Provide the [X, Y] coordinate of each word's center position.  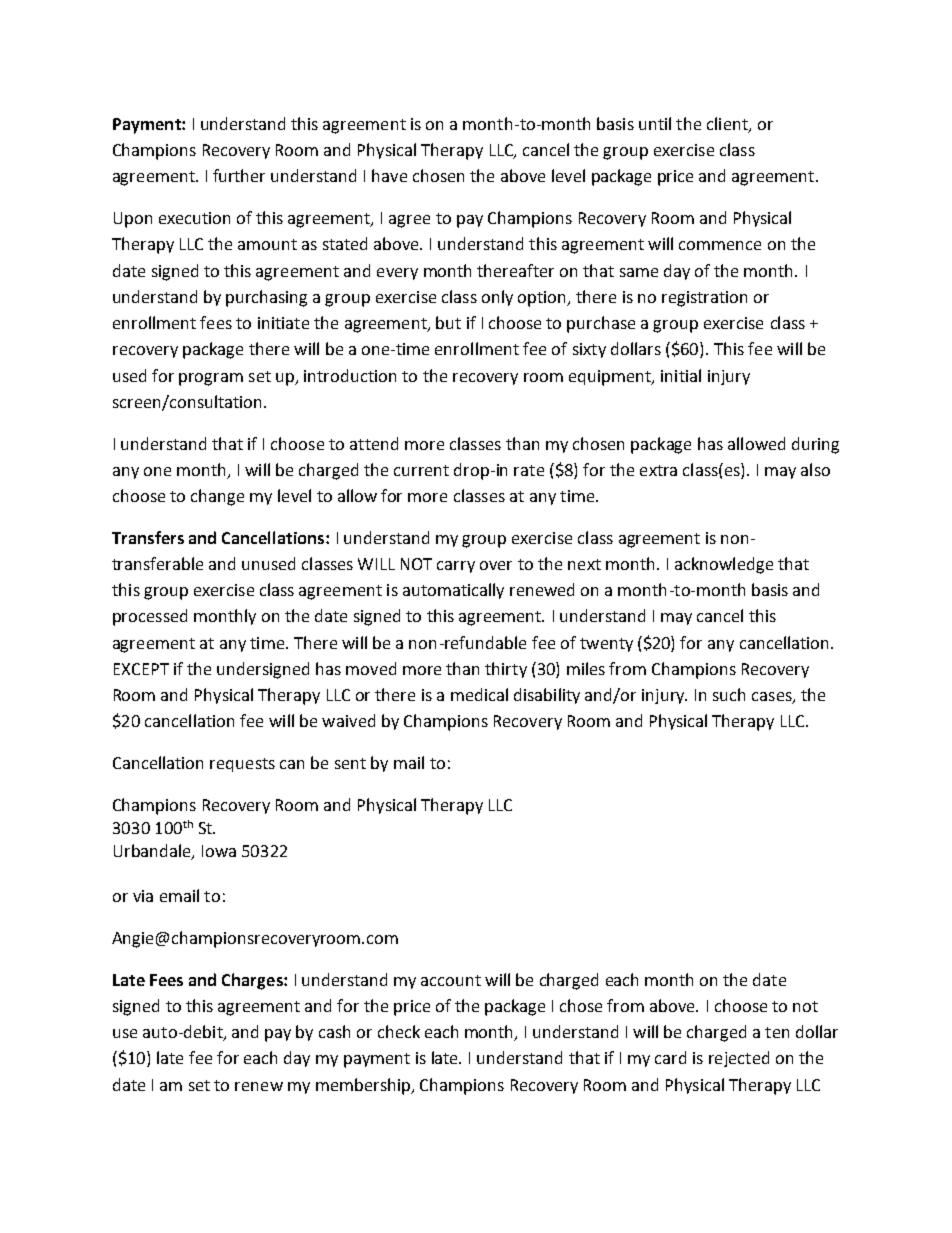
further [239, 175]
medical [479, 694]
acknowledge [724, 565]
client [728, 124]
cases [773, 698]
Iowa [219, 851]
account [451, 980]
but [448, 322]
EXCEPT [141, 669]
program [211, 379]
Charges [253, 981]
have [389, 175]
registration [704, 299]
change [217, 497]
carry [456, 567]
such [729, 694]
